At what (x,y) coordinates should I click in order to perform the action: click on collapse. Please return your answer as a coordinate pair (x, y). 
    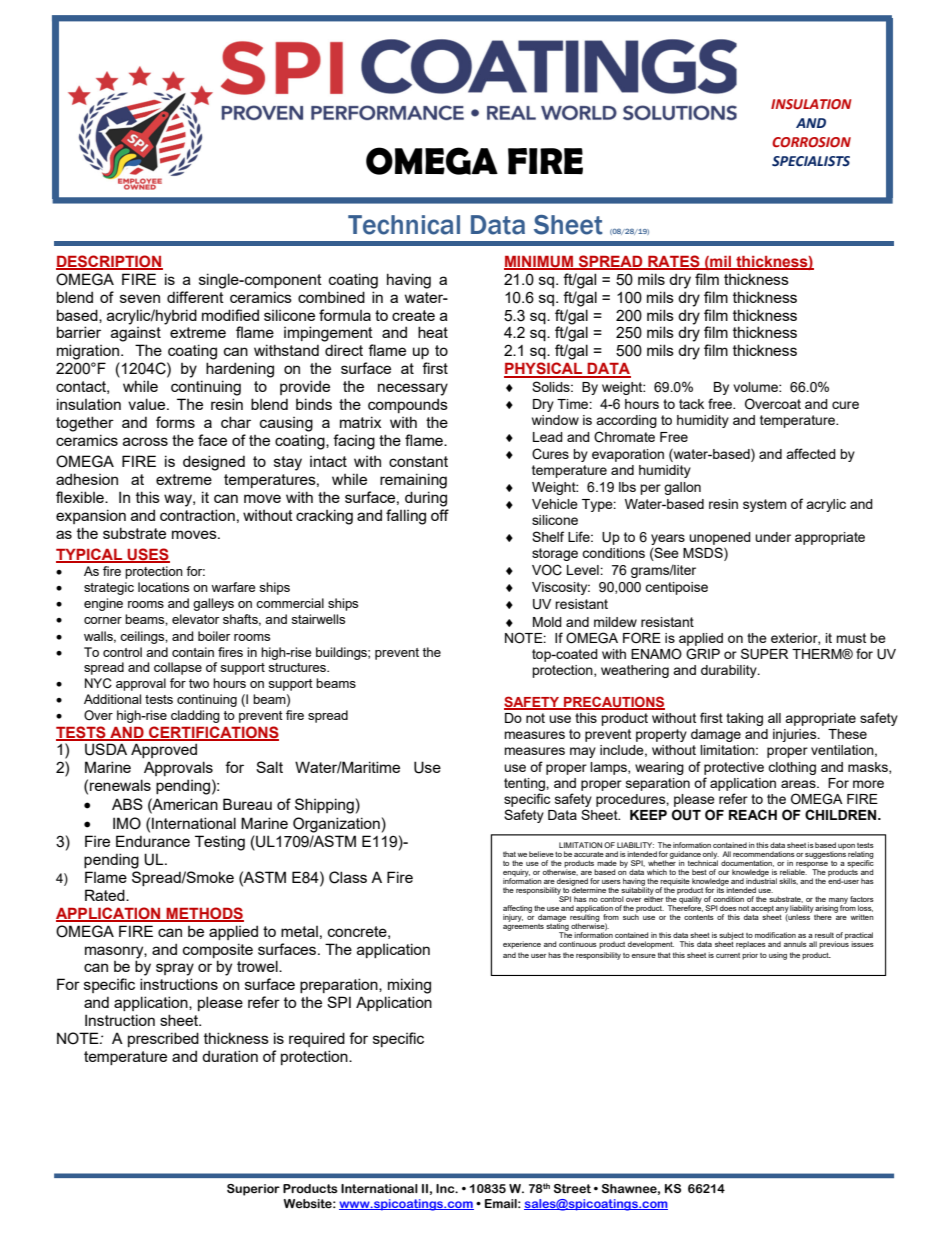
    Looking at the image, I should click on (178, 668).
